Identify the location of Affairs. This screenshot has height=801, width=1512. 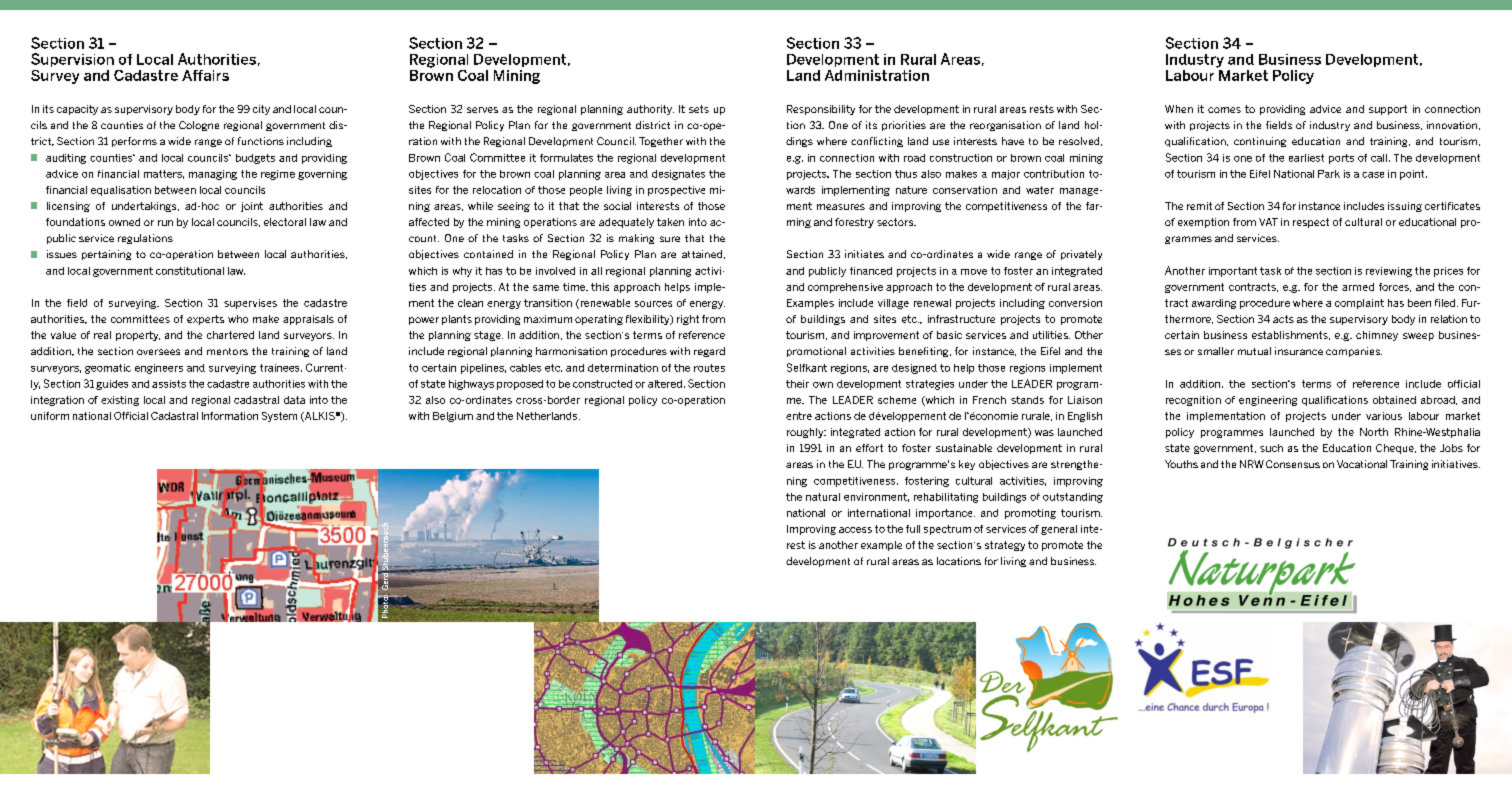
(205, 75).
